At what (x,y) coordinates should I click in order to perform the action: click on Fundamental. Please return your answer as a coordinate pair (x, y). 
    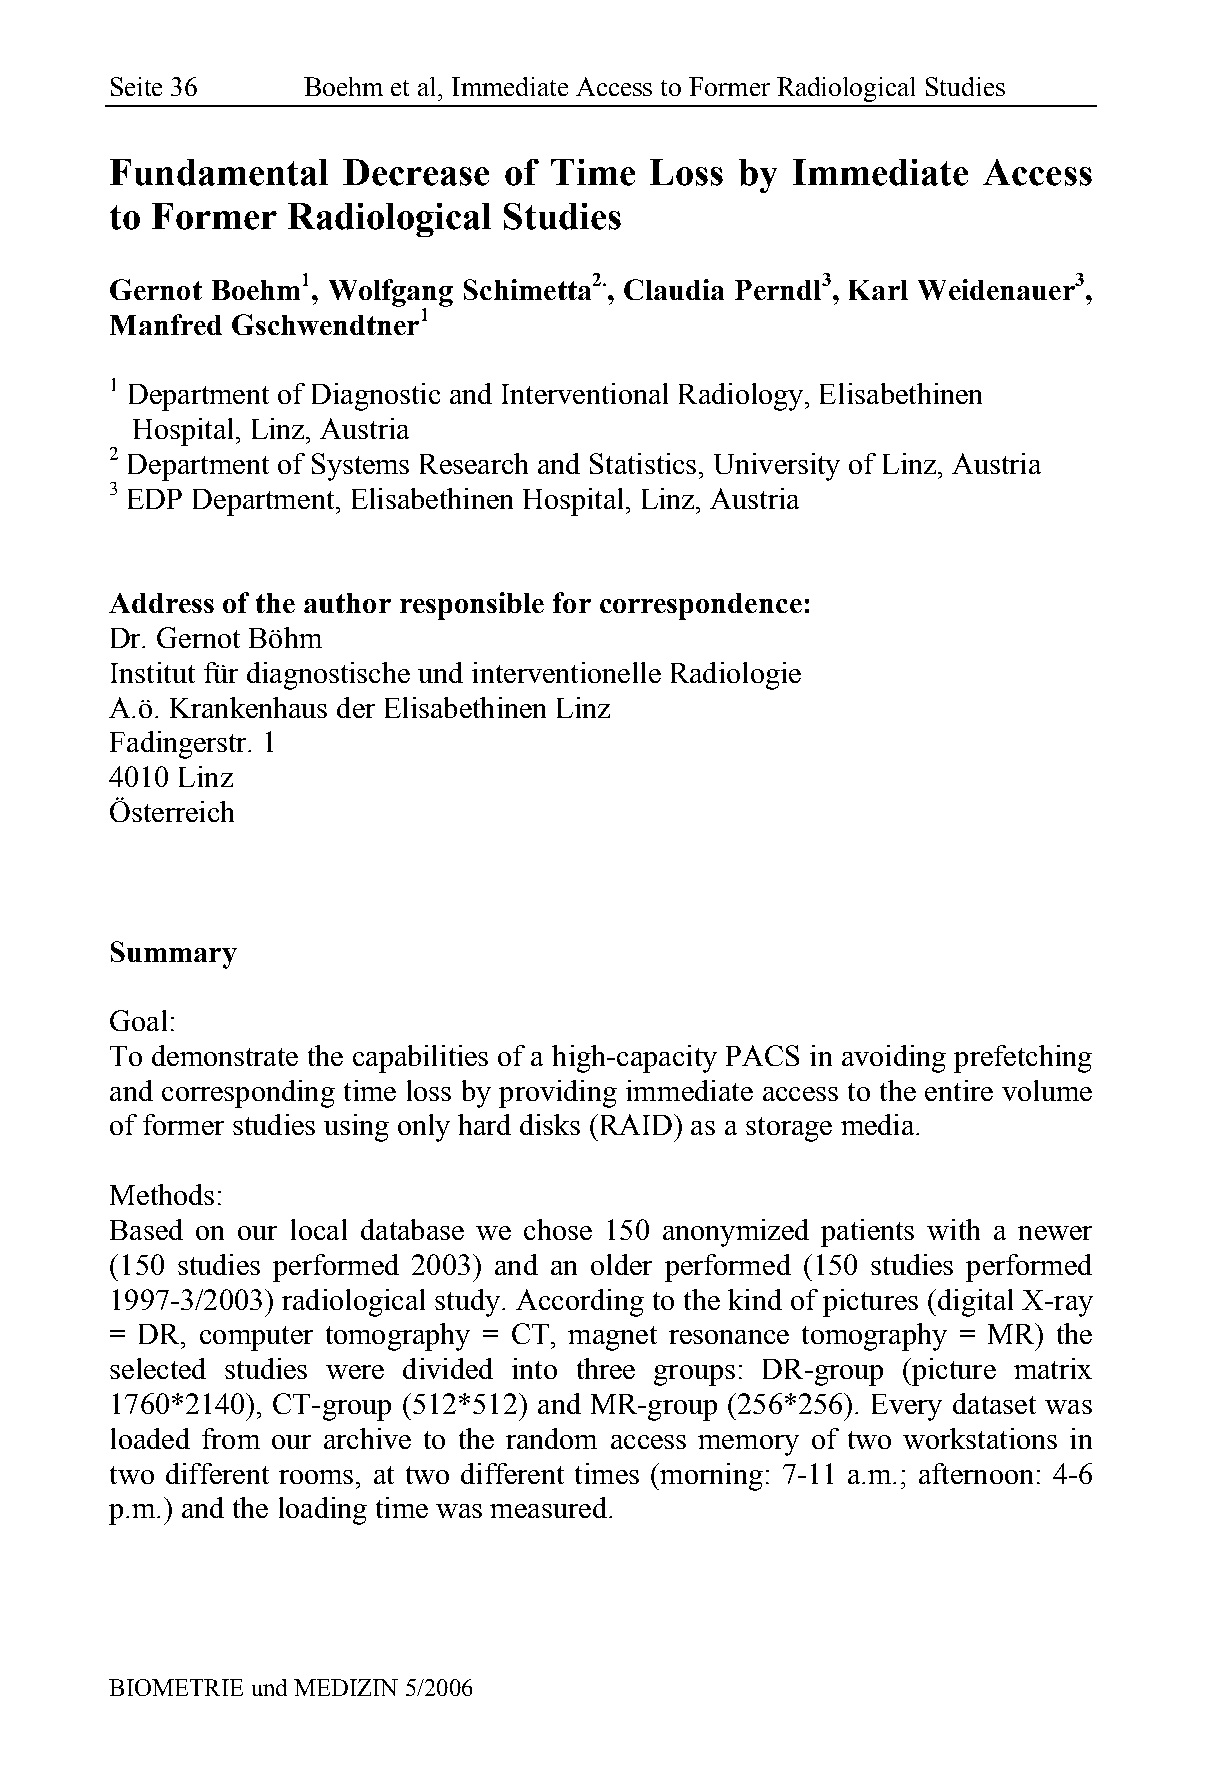
    Looking at the image, I should click on (219, 172).
